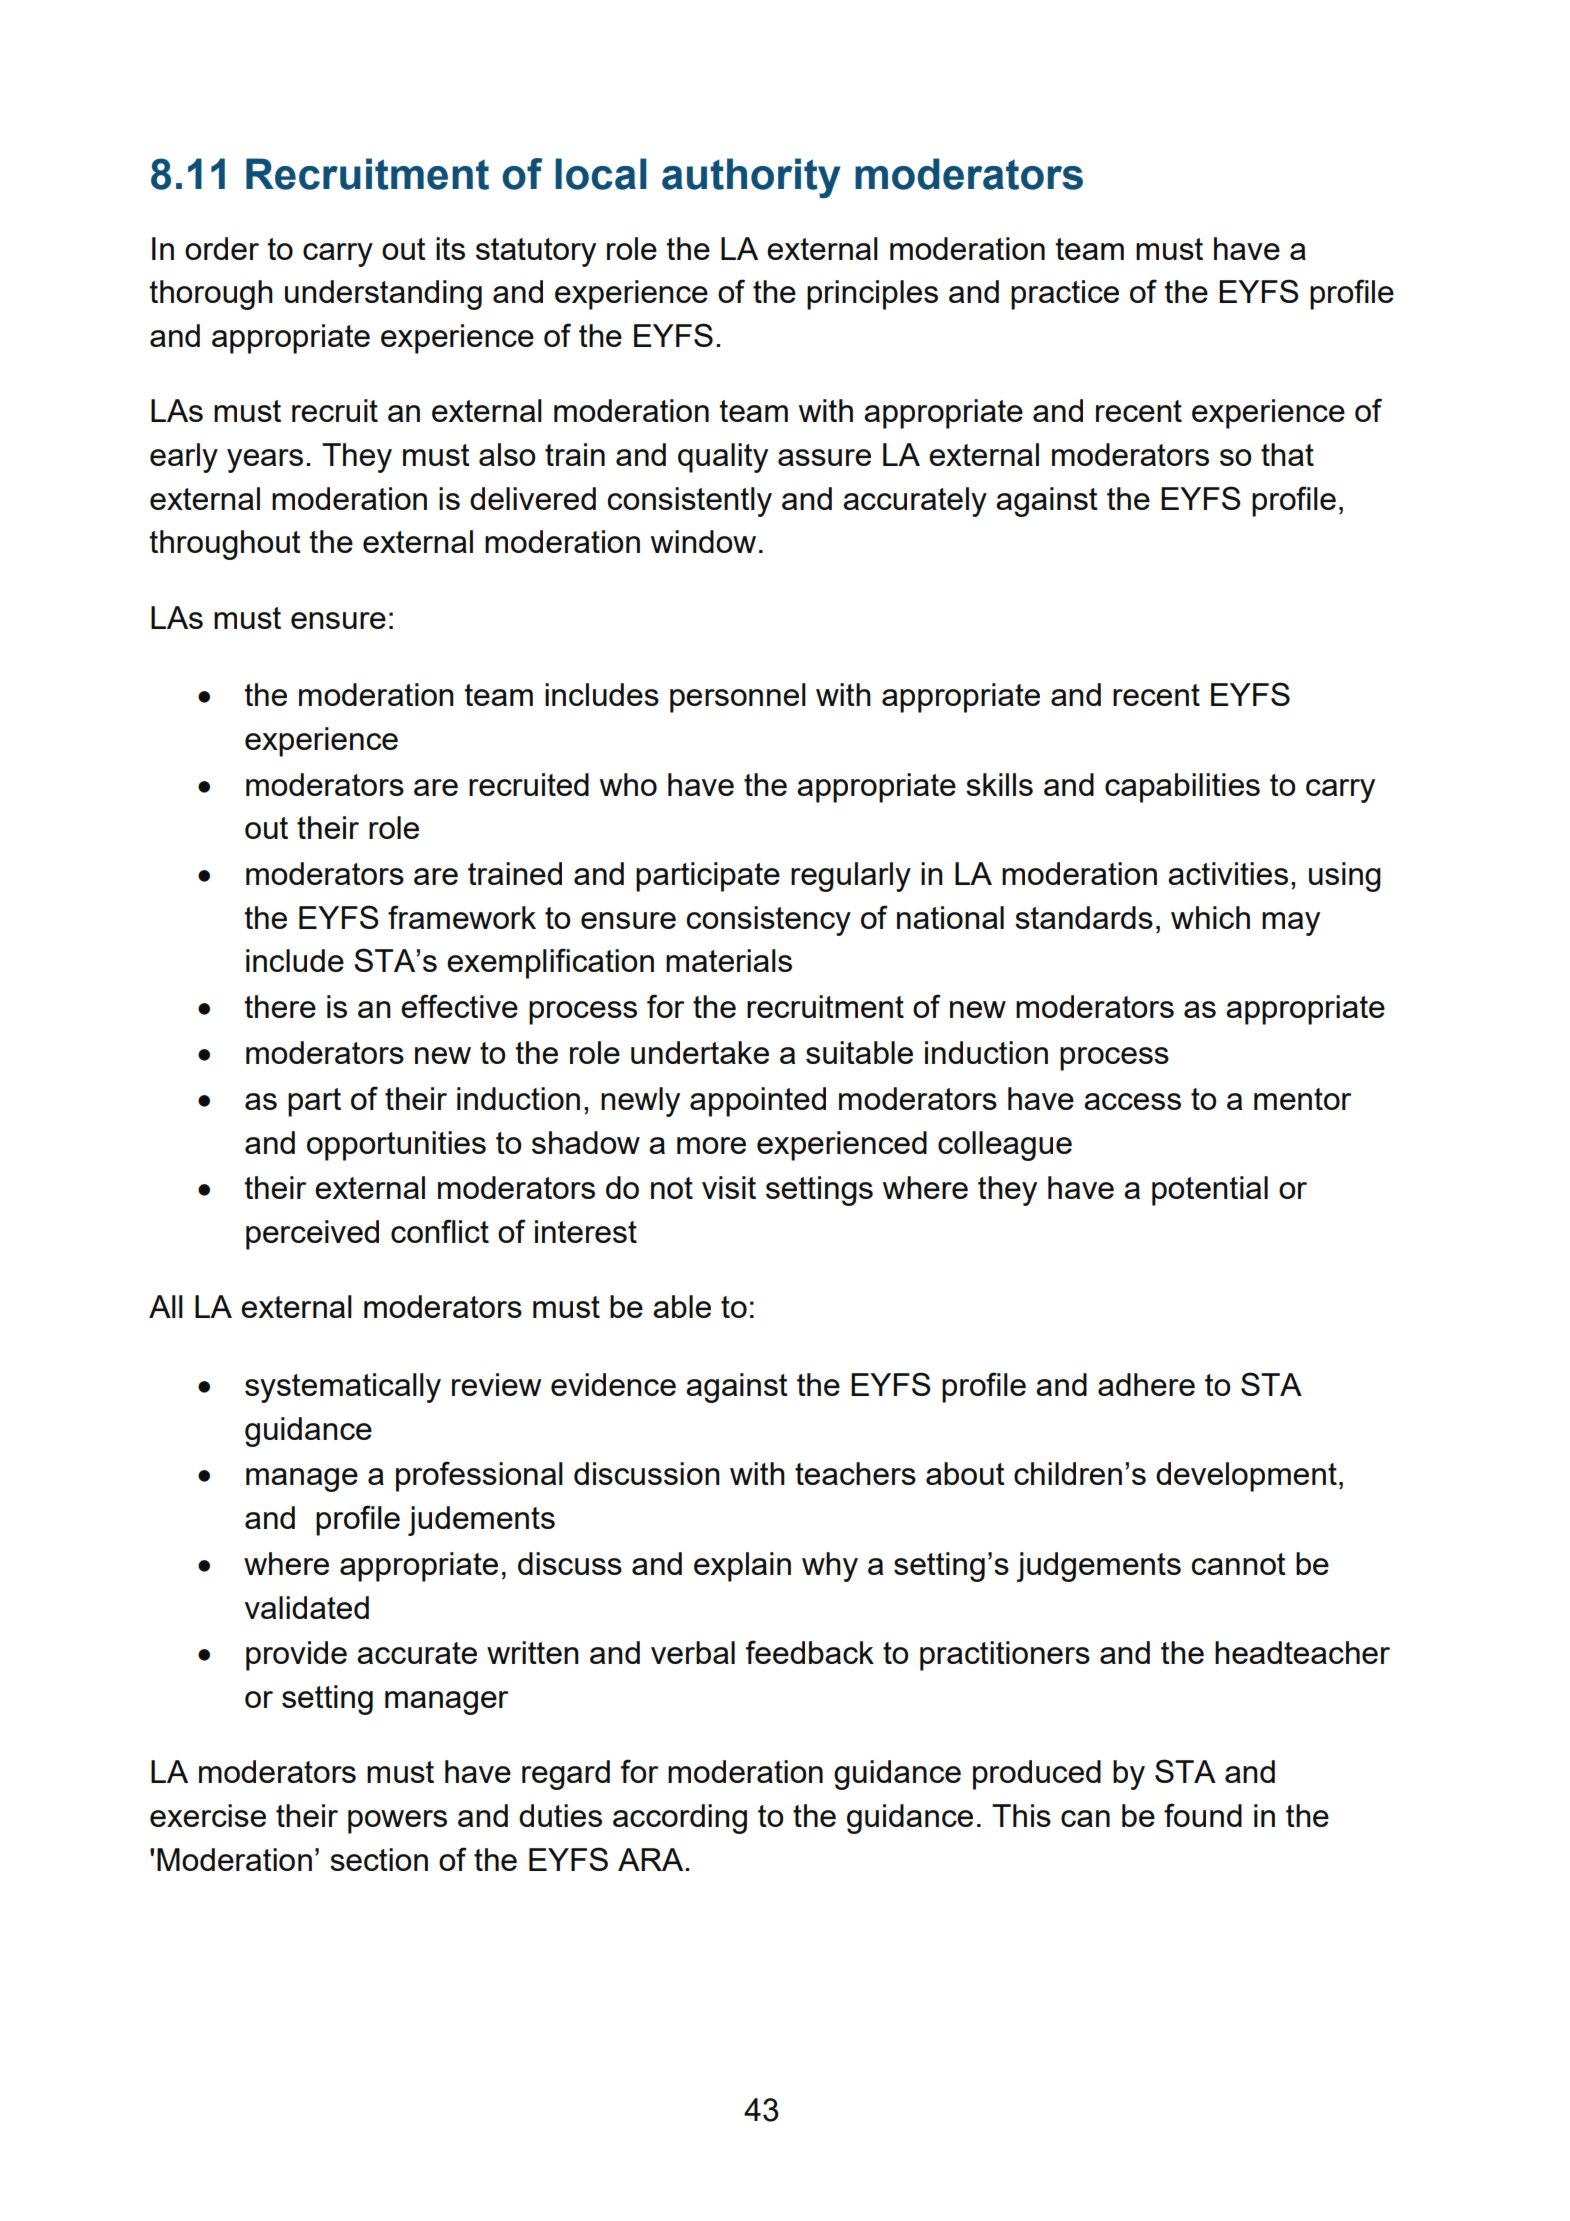 This screenshot has height=2221, width=1570. I want to click on adhere, so click(1146, 1384).
